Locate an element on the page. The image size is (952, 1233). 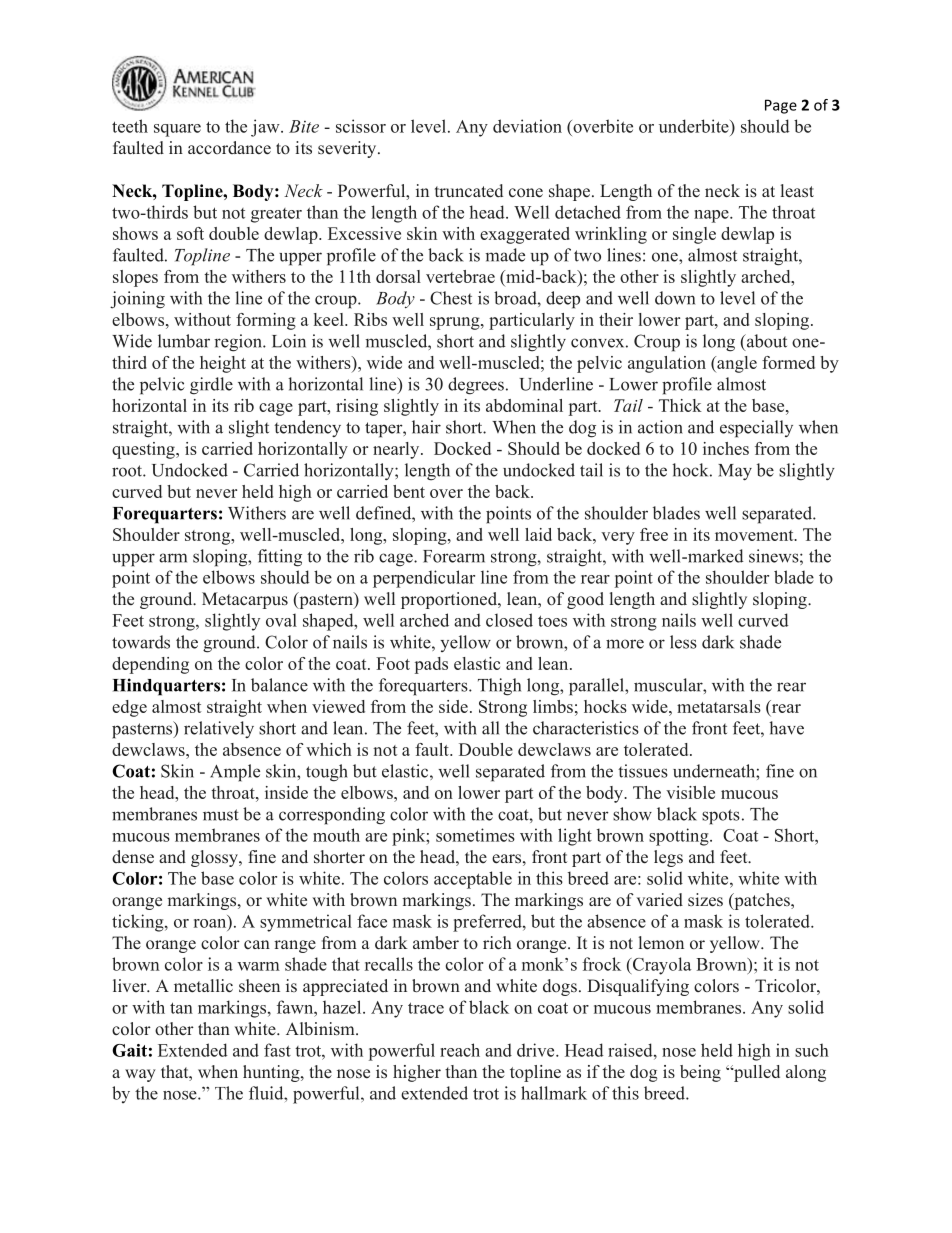
Page is located at coordinates (781, 106).
